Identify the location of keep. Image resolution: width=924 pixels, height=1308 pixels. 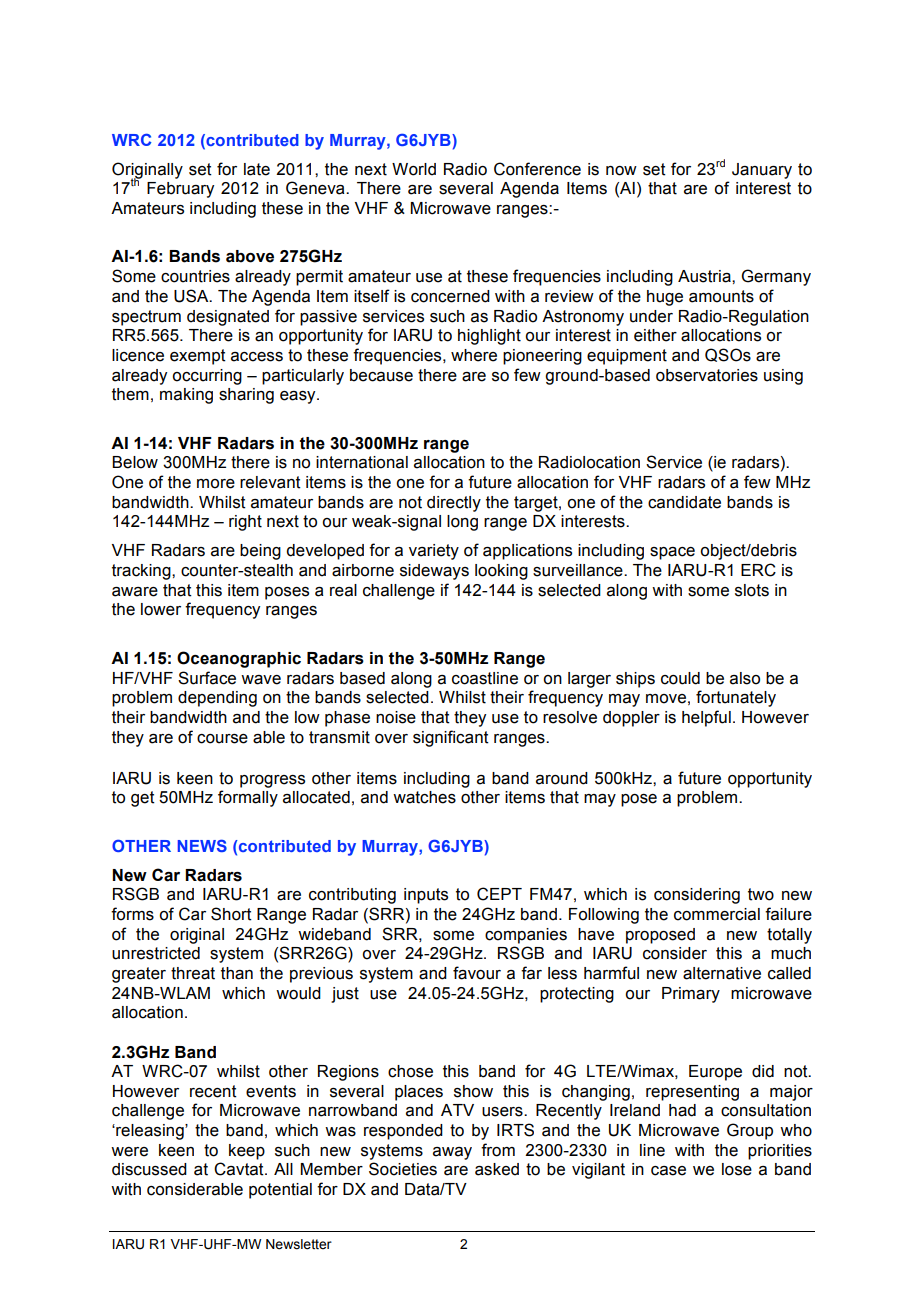
(247, 1152).
